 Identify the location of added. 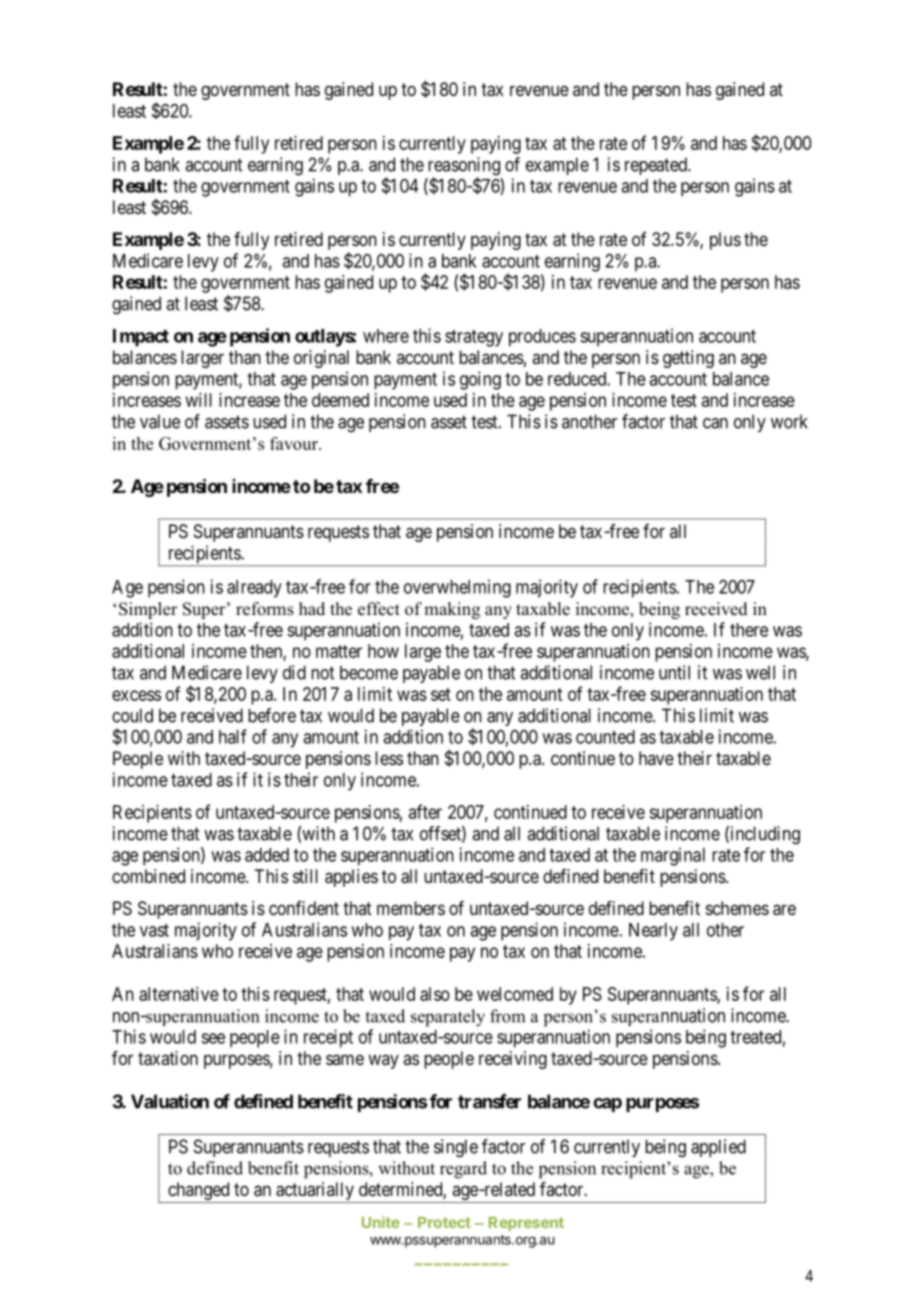
(267, 855).
